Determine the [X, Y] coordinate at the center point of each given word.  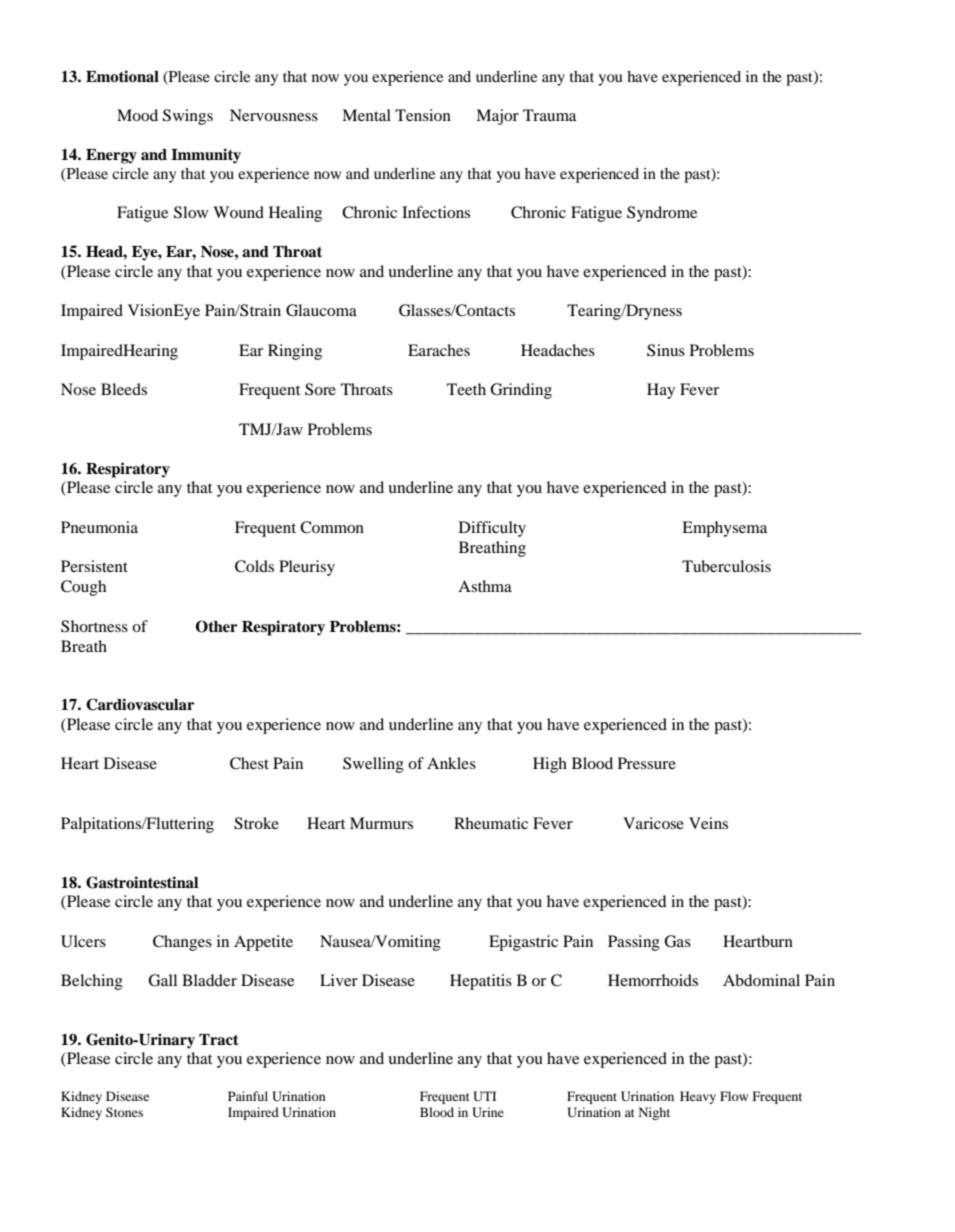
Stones [124, 1112]
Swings [188, 117]
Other [217, 626]
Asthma [485, 586]
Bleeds [124, 389]
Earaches [439, 350]
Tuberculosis [726, 566]
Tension [423, 115]
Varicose [653, 823]
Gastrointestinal [142, 882]
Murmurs [381, 823]
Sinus [666, 350]
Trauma [549, 115]
